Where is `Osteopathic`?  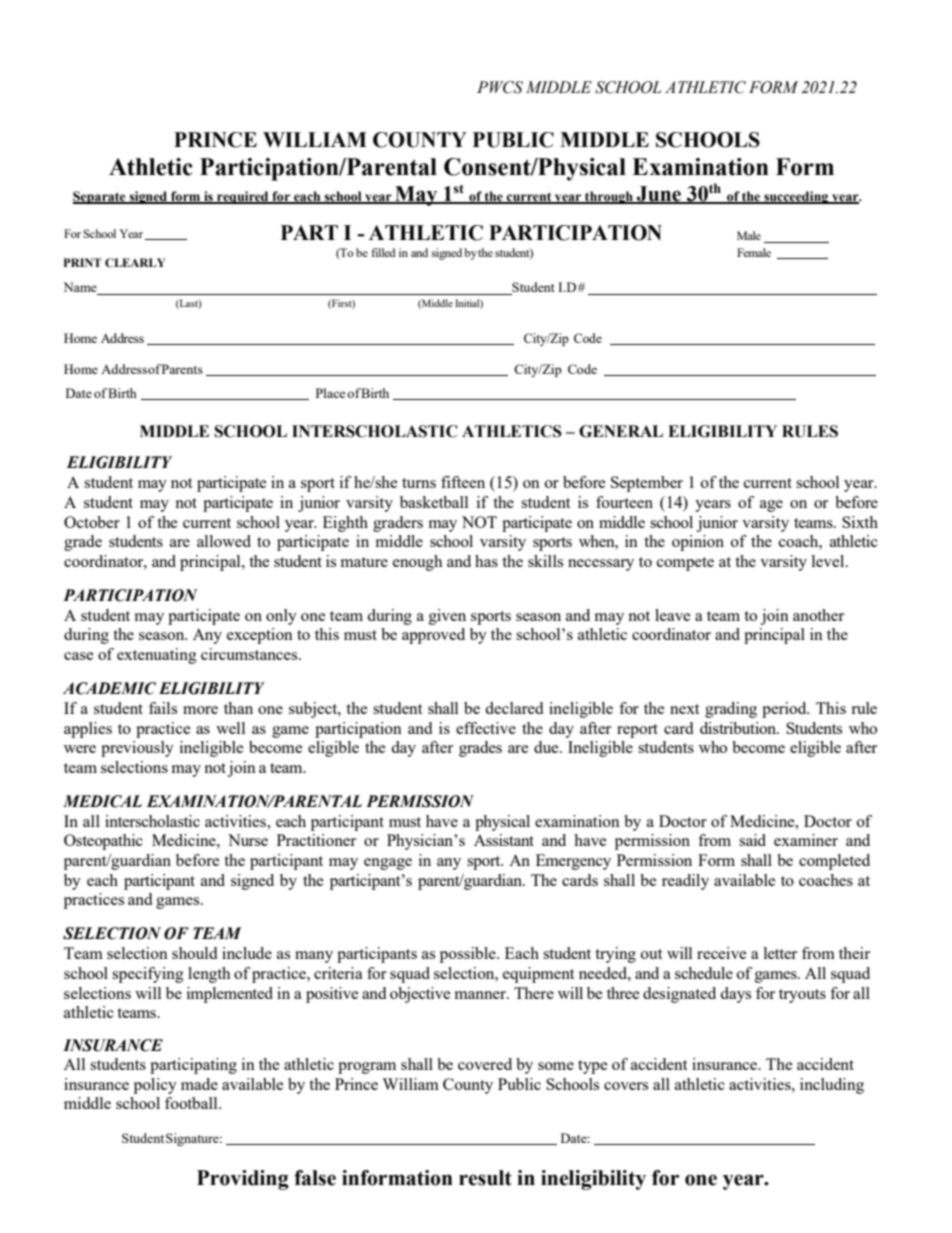
Osteopathic is located at coordinates (103, 842).
